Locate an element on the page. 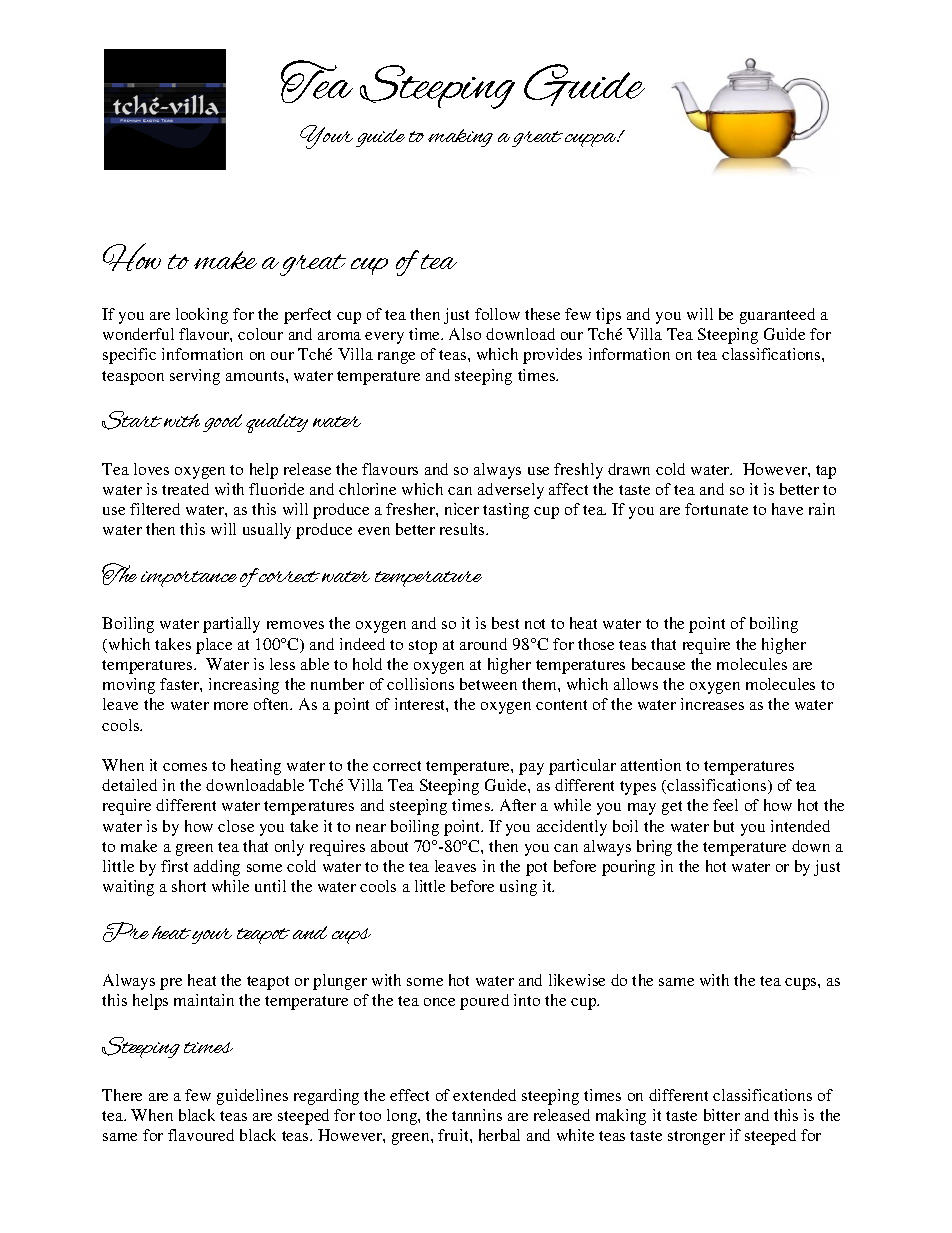 Image resolution: width=952 pixels, height=1233 pixels. looking is located at coordinates (202, 316).
